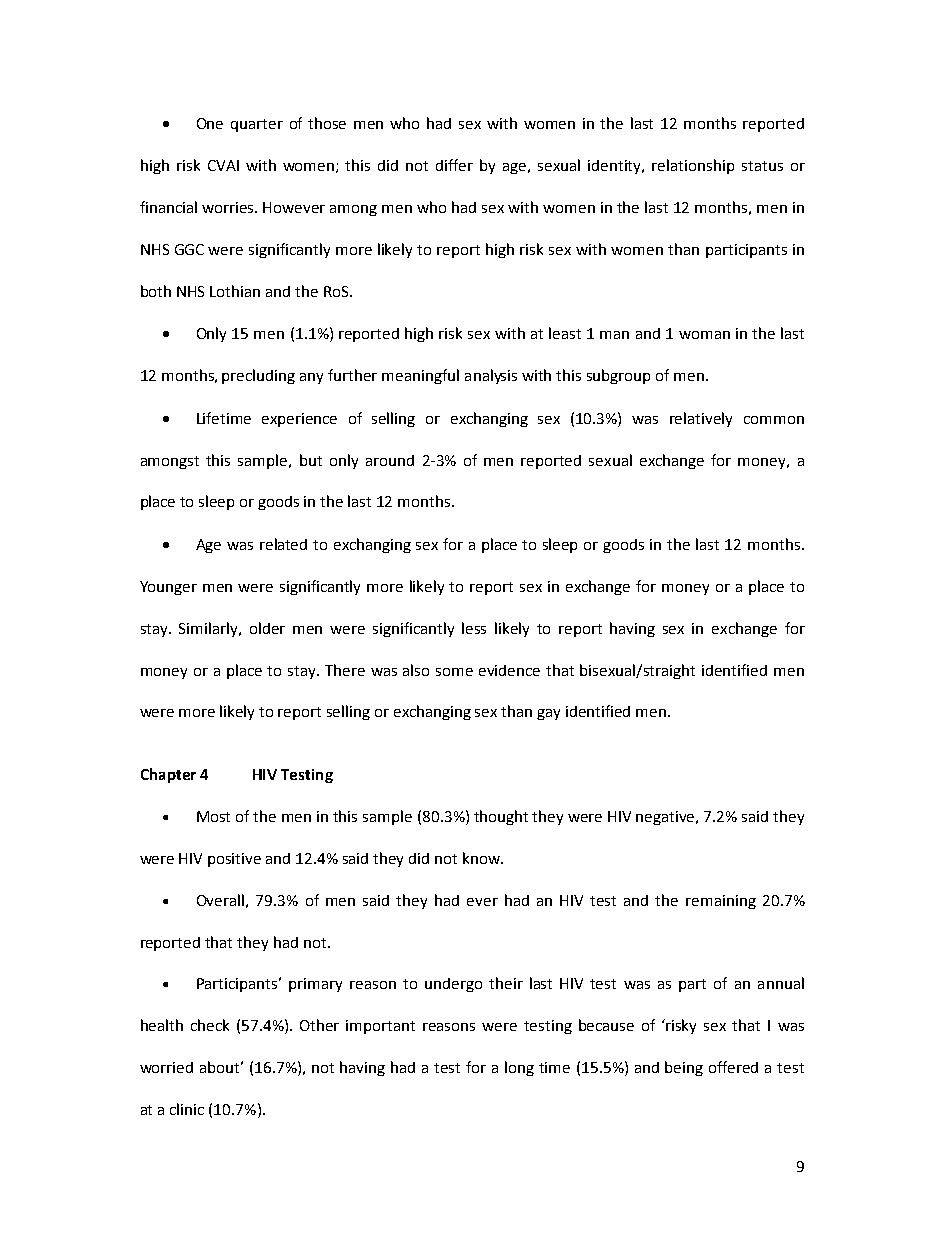 The height and width of the screenshot is (1233, 952). I want to click on relationship, so click(693, 166).
